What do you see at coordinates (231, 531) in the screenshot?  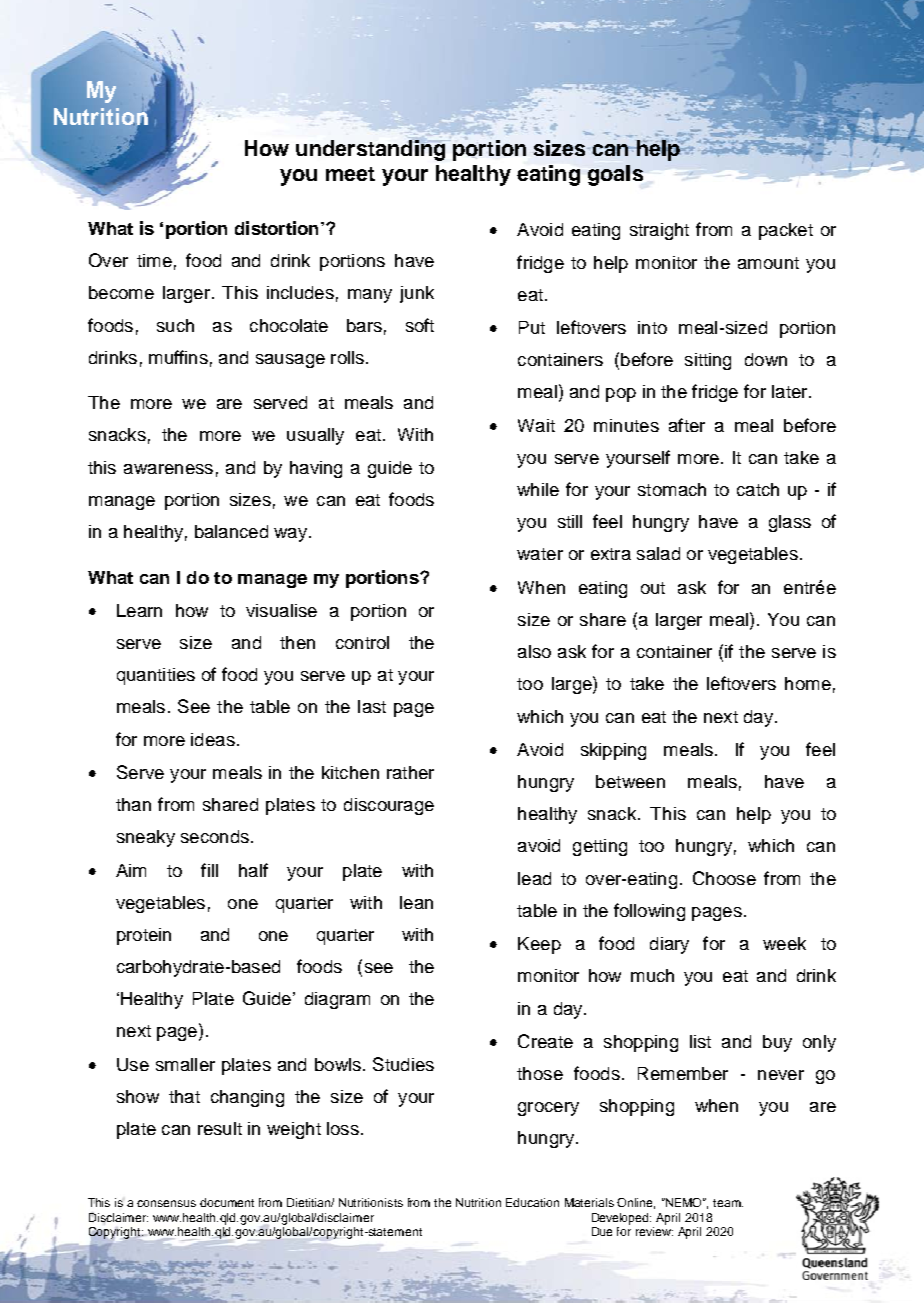 I see `balanced` at bounding box center [231, 531].
